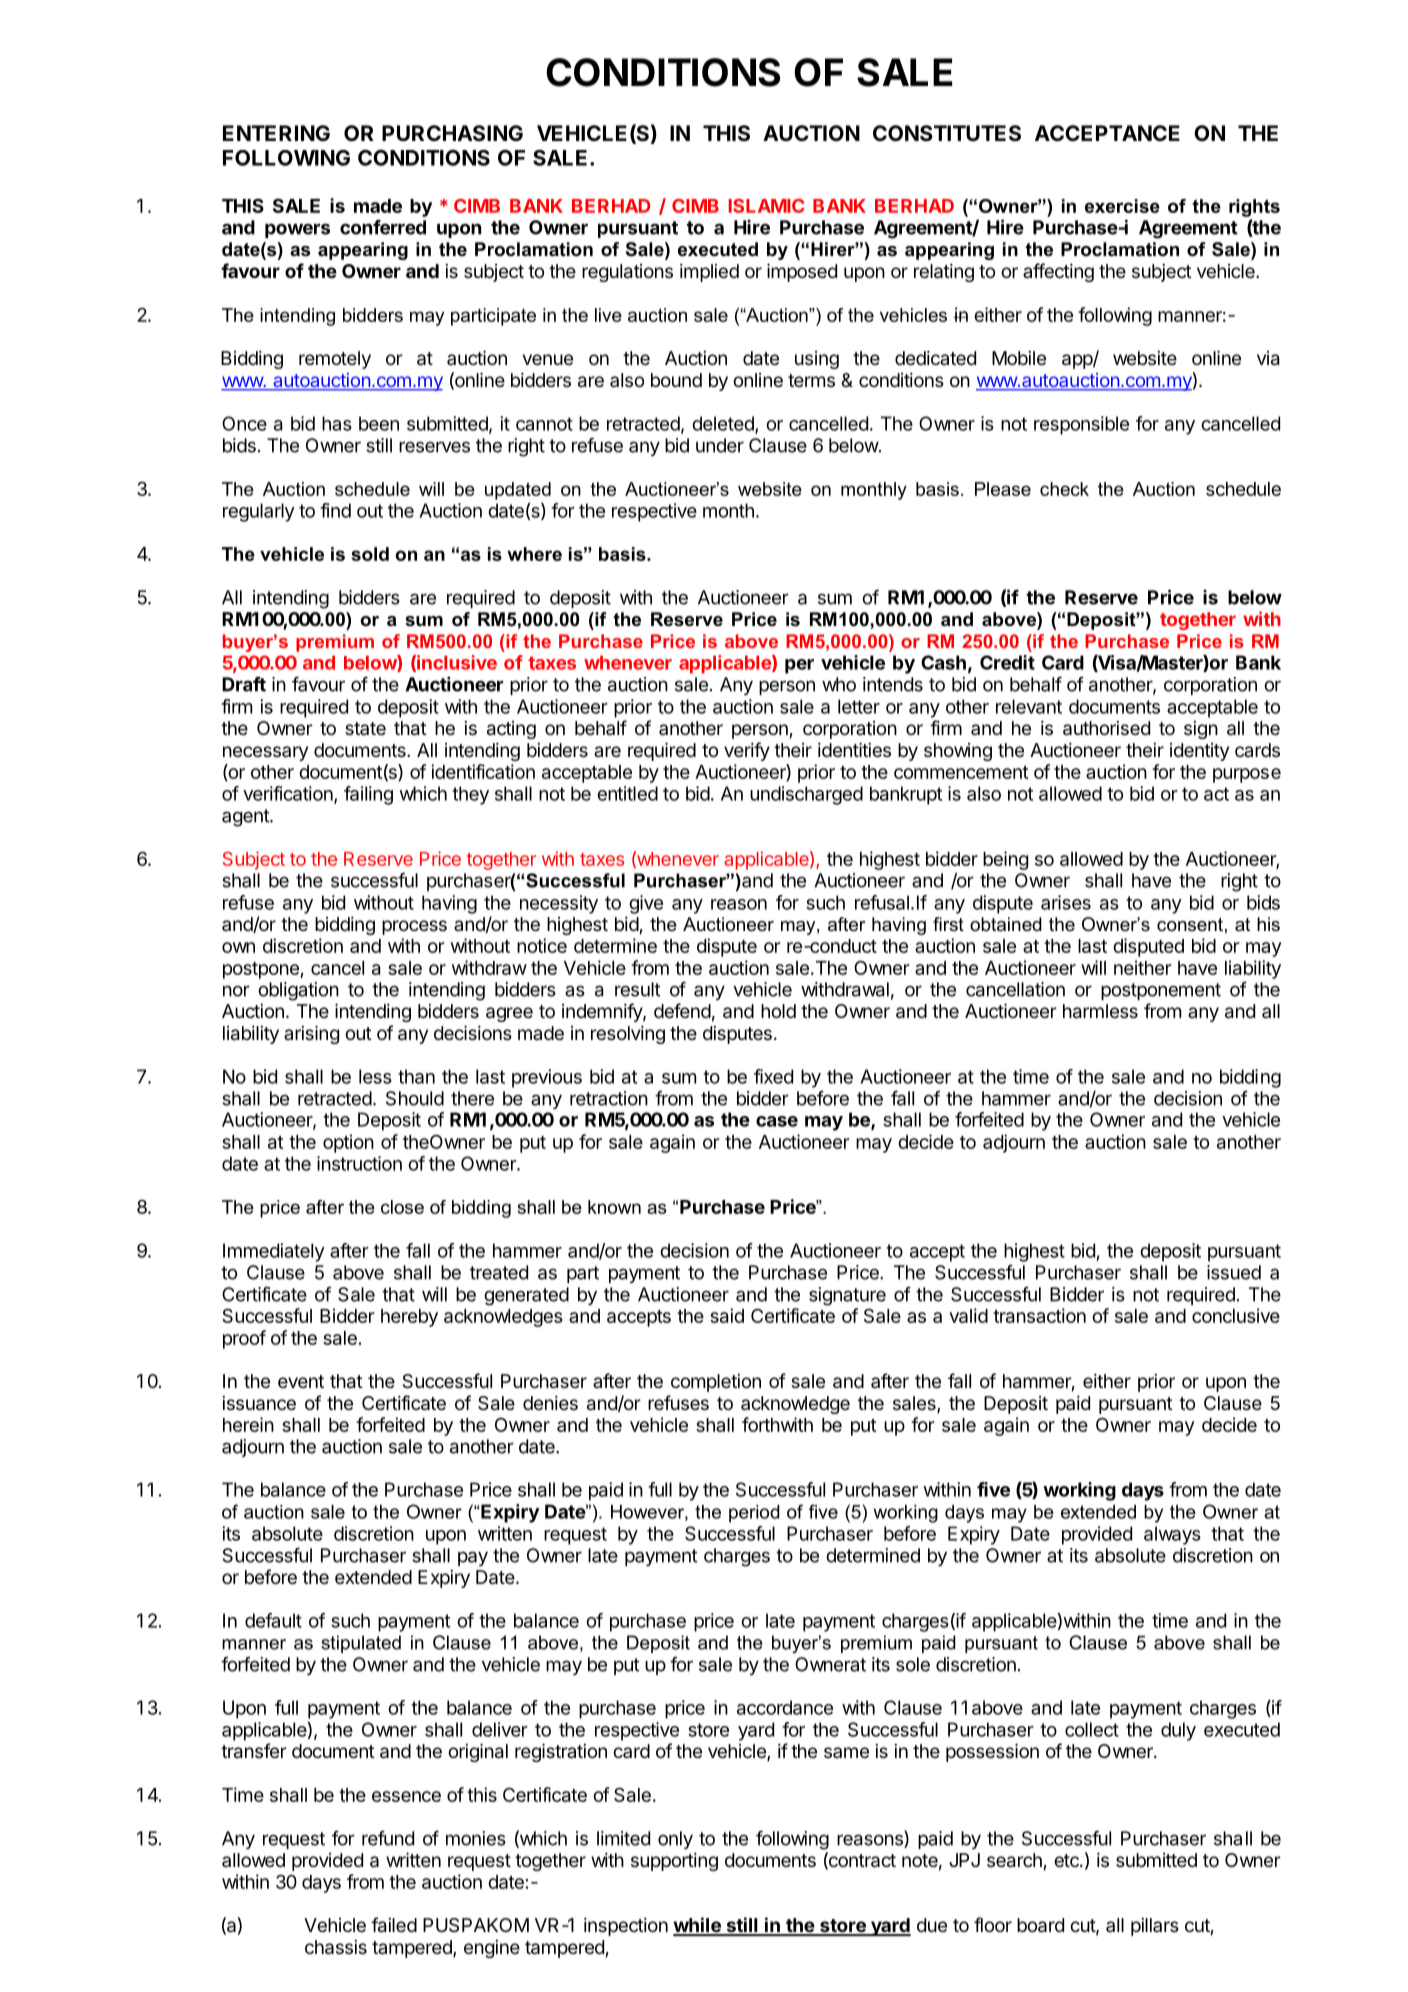 The height and width of the document is (1992, 1408). I want to click on failed, so click(394, 1925).
